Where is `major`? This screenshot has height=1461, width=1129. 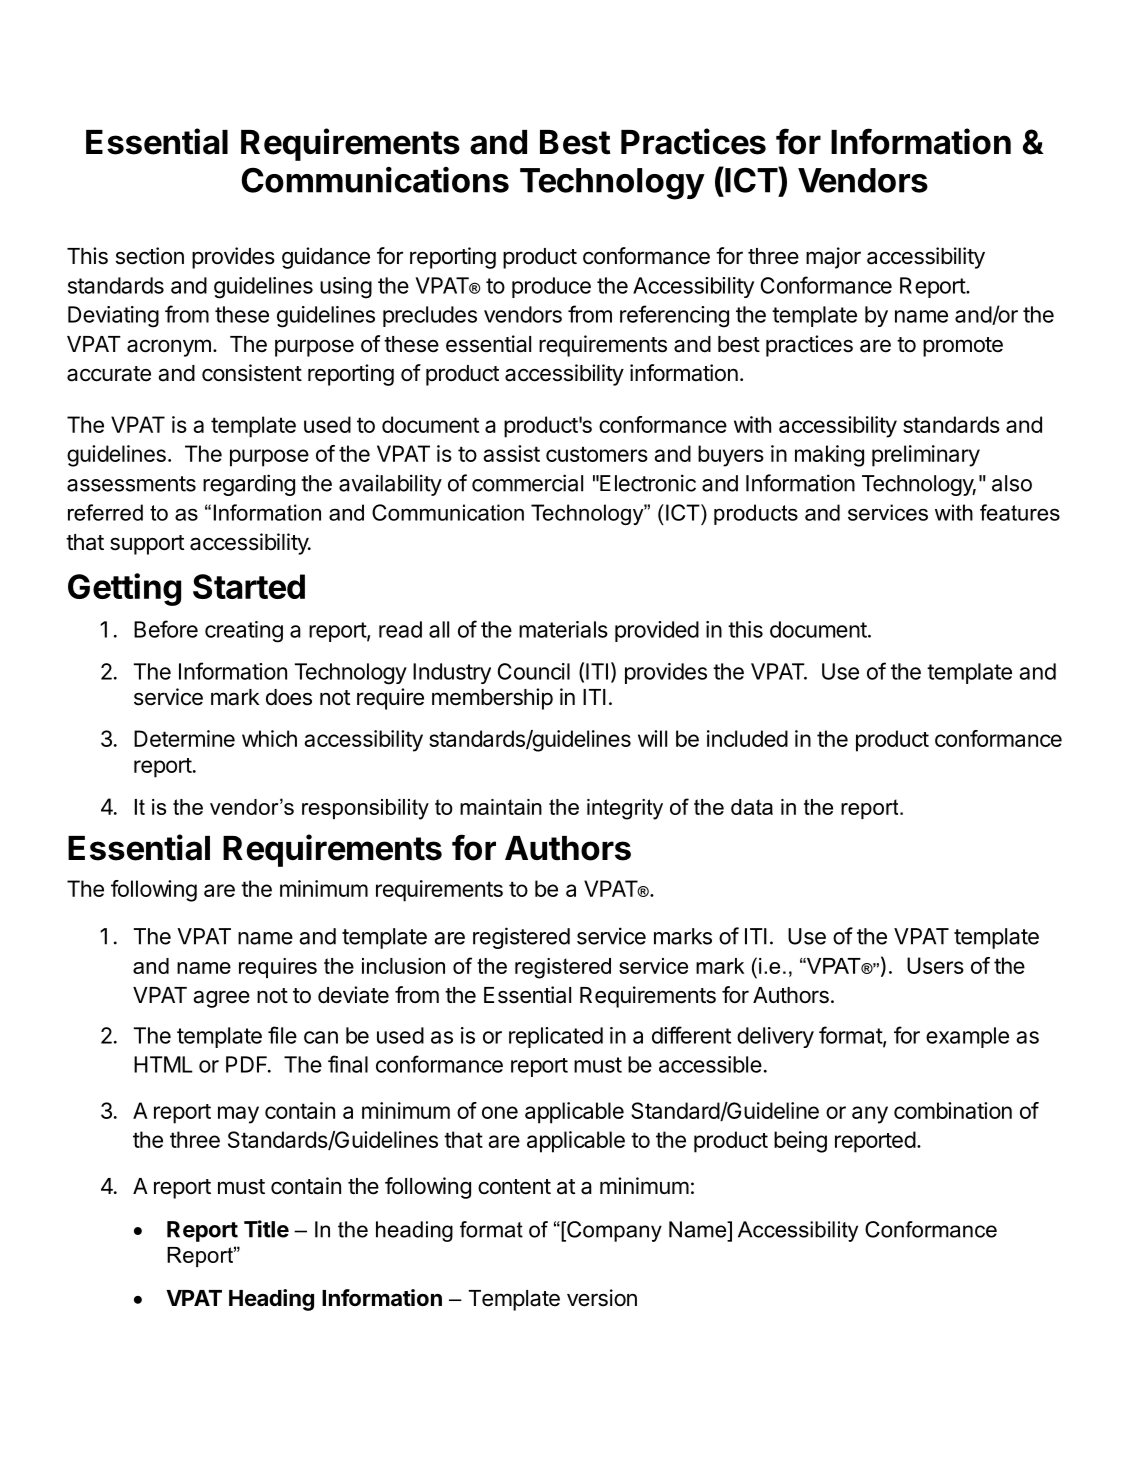
major is located at coordinates (833, 258).
